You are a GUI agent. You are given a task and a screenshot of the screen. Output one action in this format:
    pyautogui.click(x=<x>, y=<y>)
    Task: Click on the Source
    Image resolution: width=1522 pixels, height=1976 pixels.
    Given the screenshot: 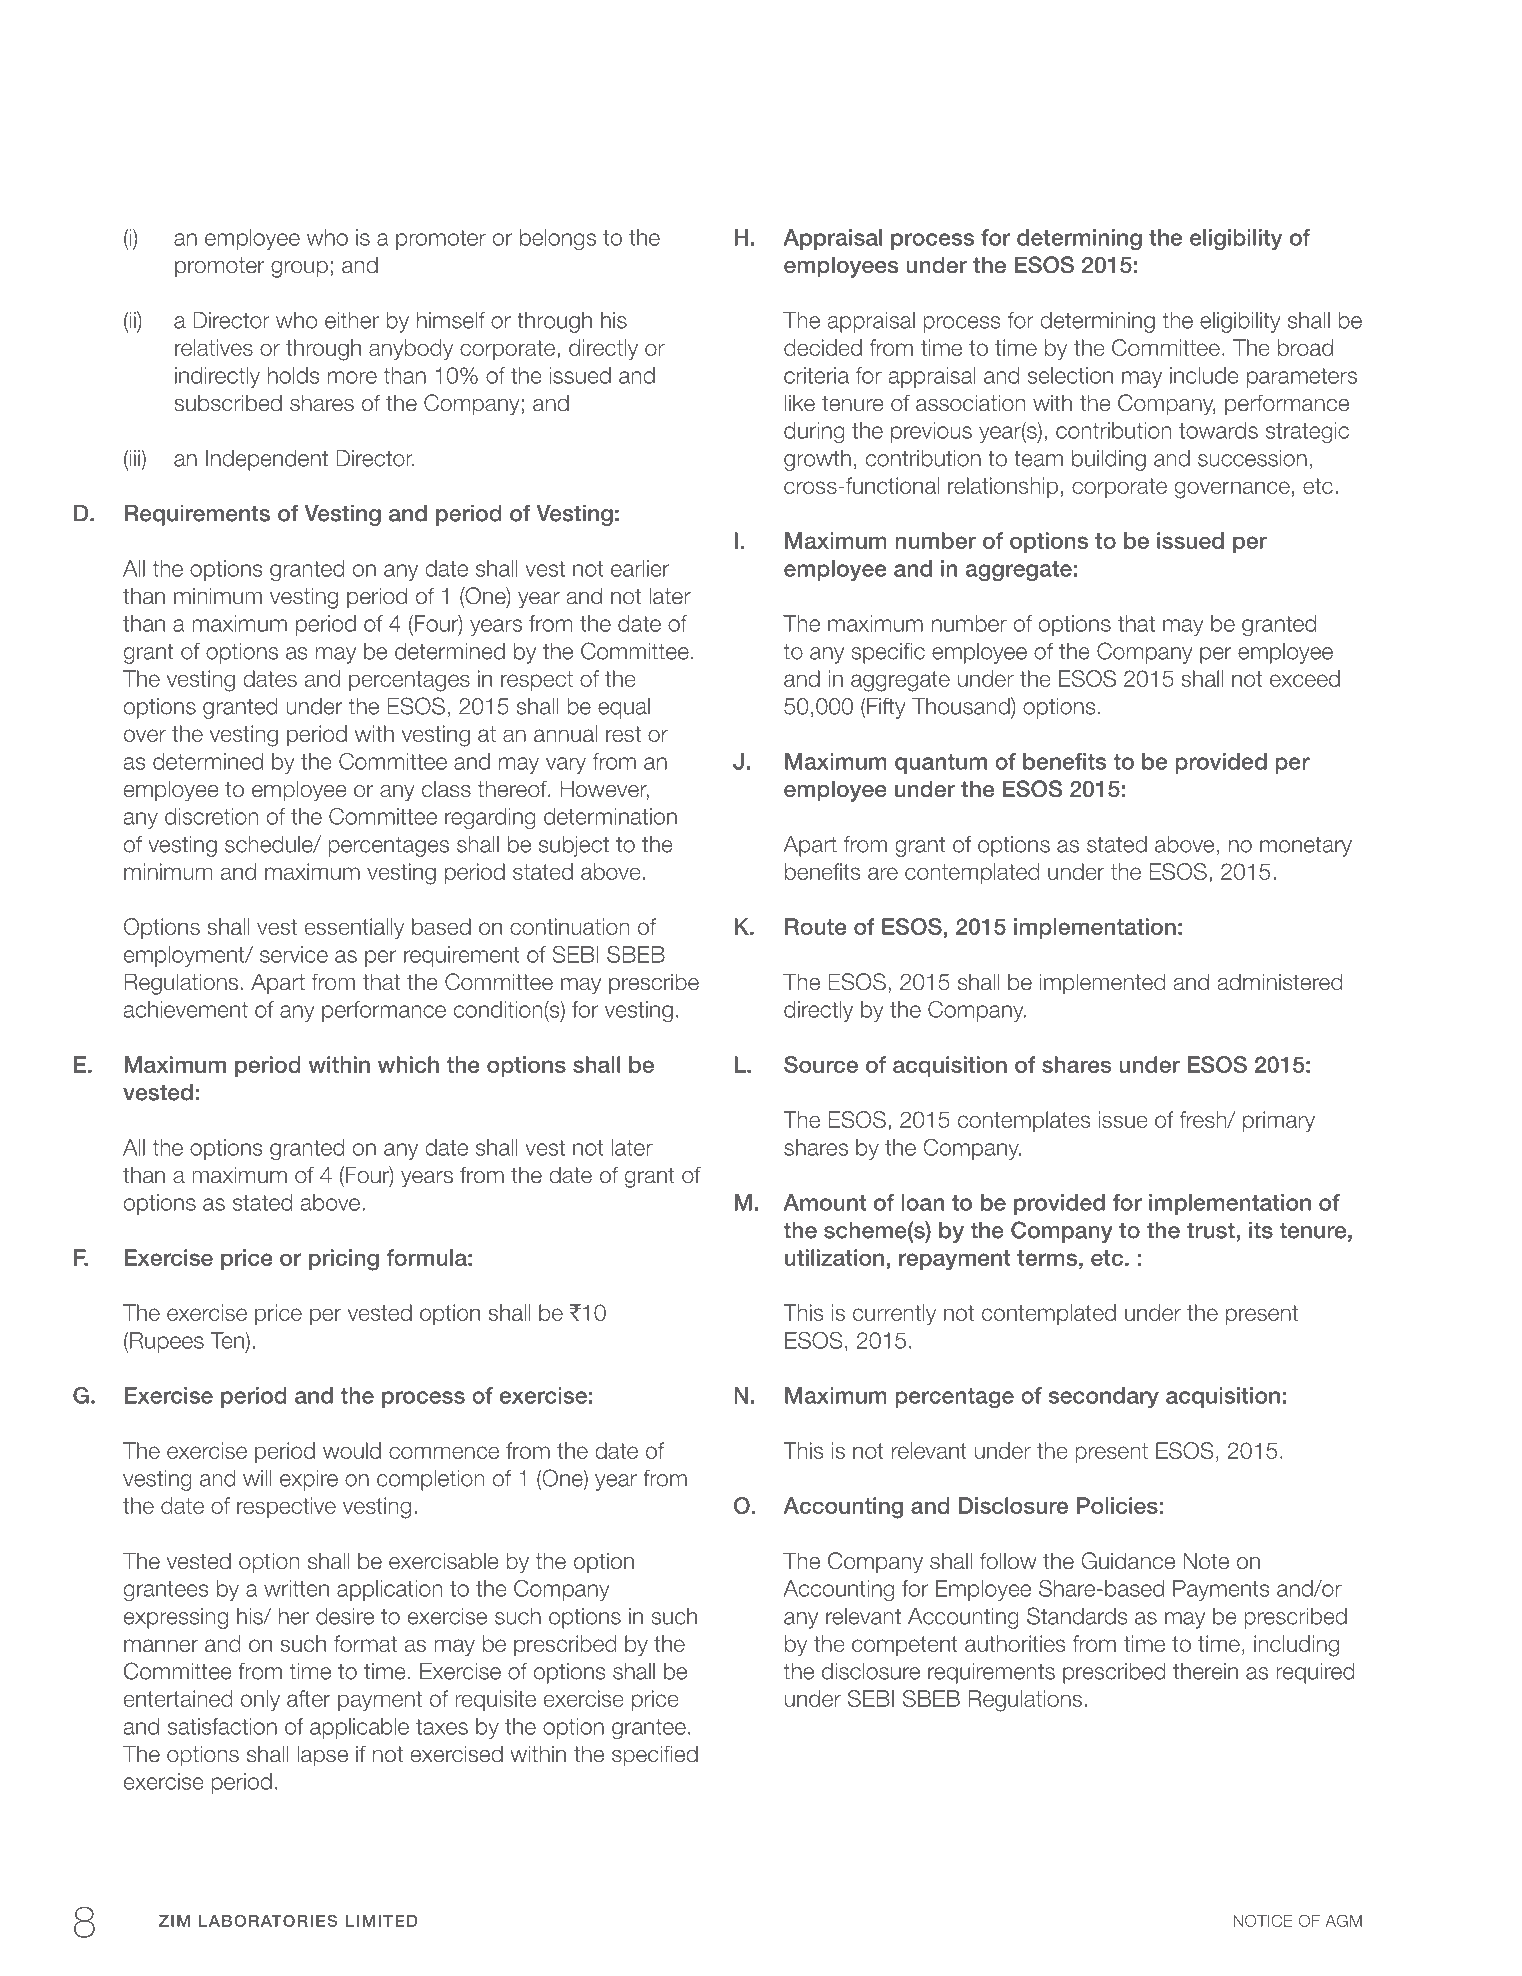 What is the action you would take?
    pyautogui.click(x=821, y=1064)
